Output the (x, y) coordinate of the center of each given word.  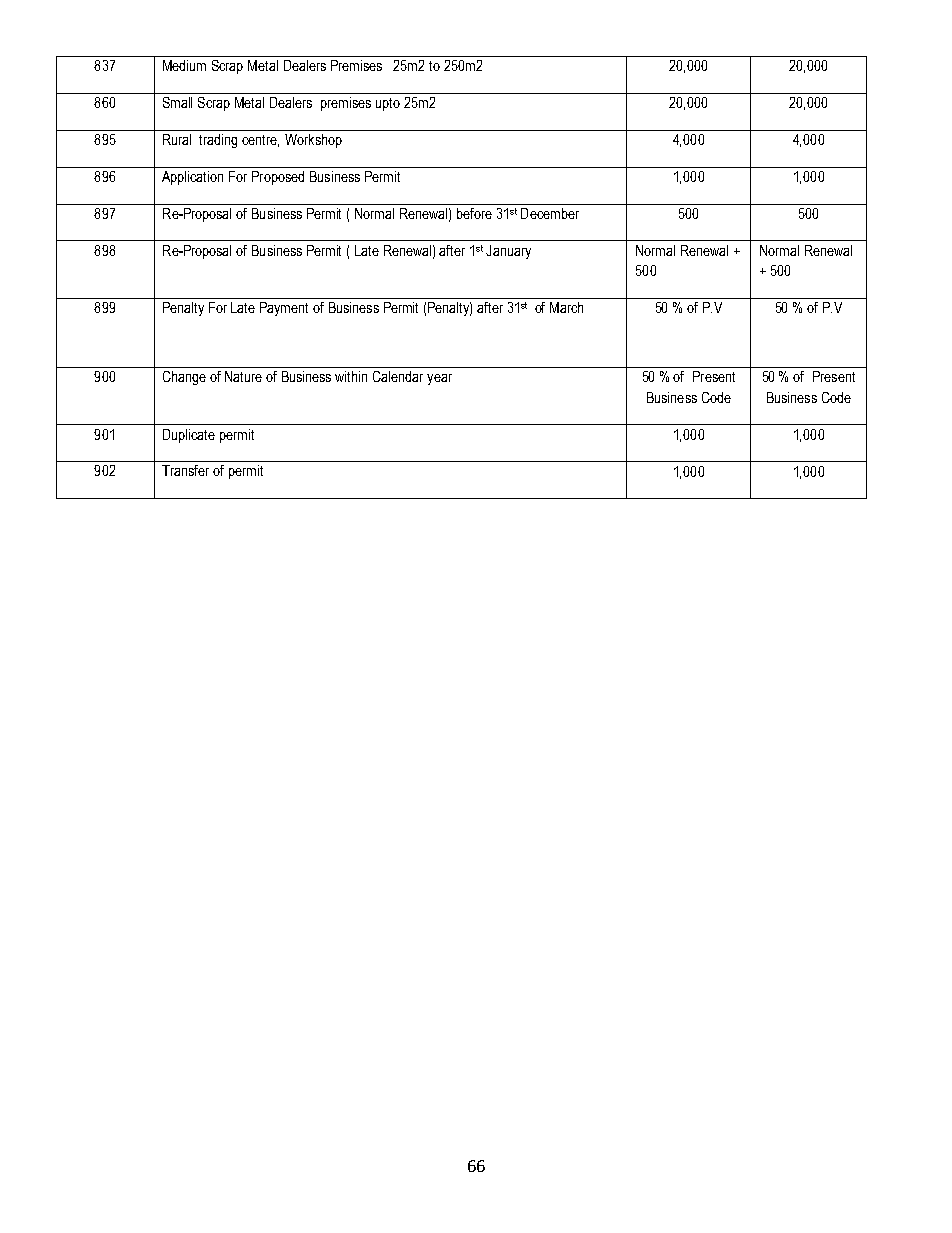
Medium (184, 65)
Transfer (185, 470)
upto (388, 104)
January (508, 252)
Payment (284, 309)
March (566, 307)
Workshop (313, 141)
